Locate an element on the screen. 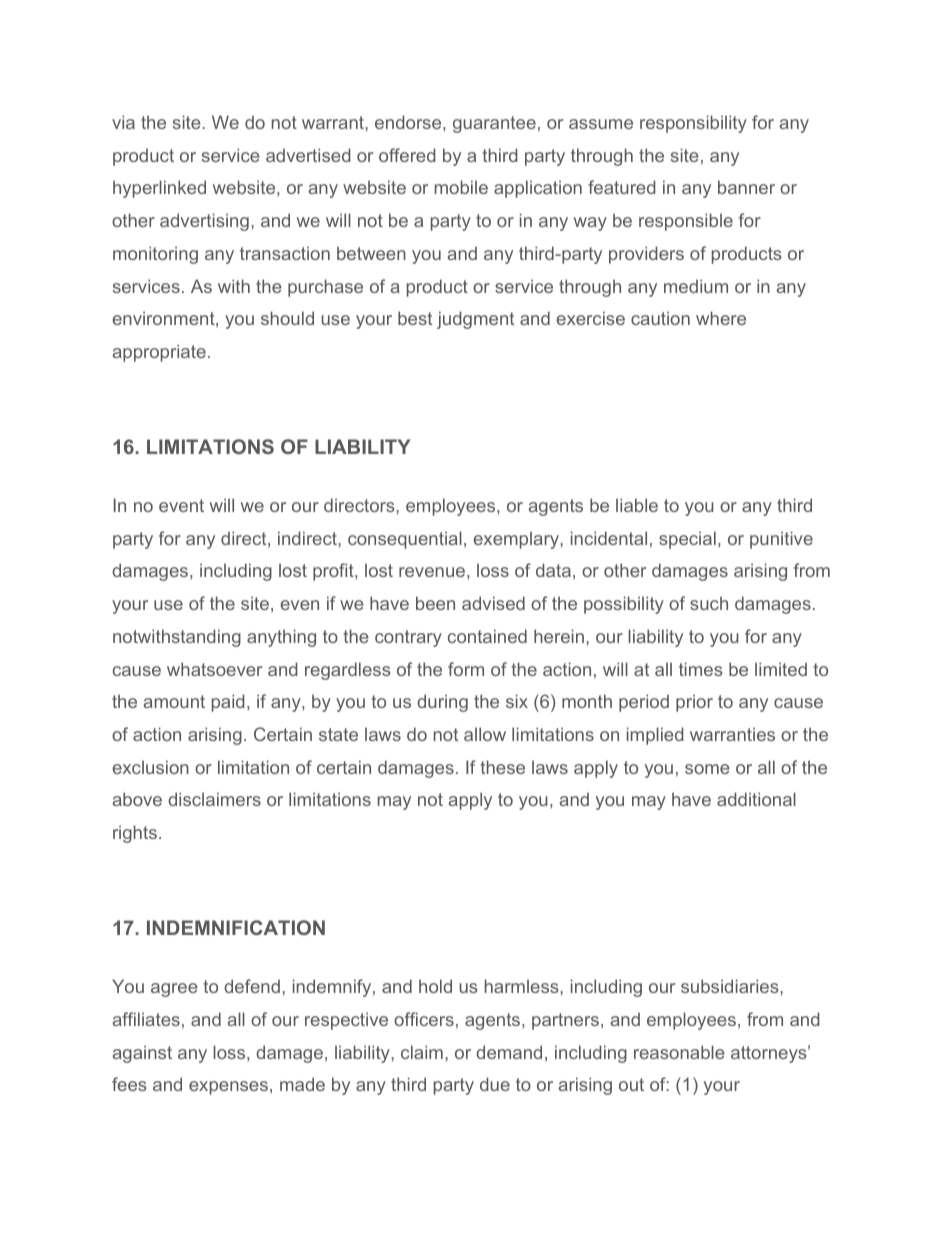 The height and width of the screenshot is (1233, 952). whatsoever is located at coordinates (214, 669).
